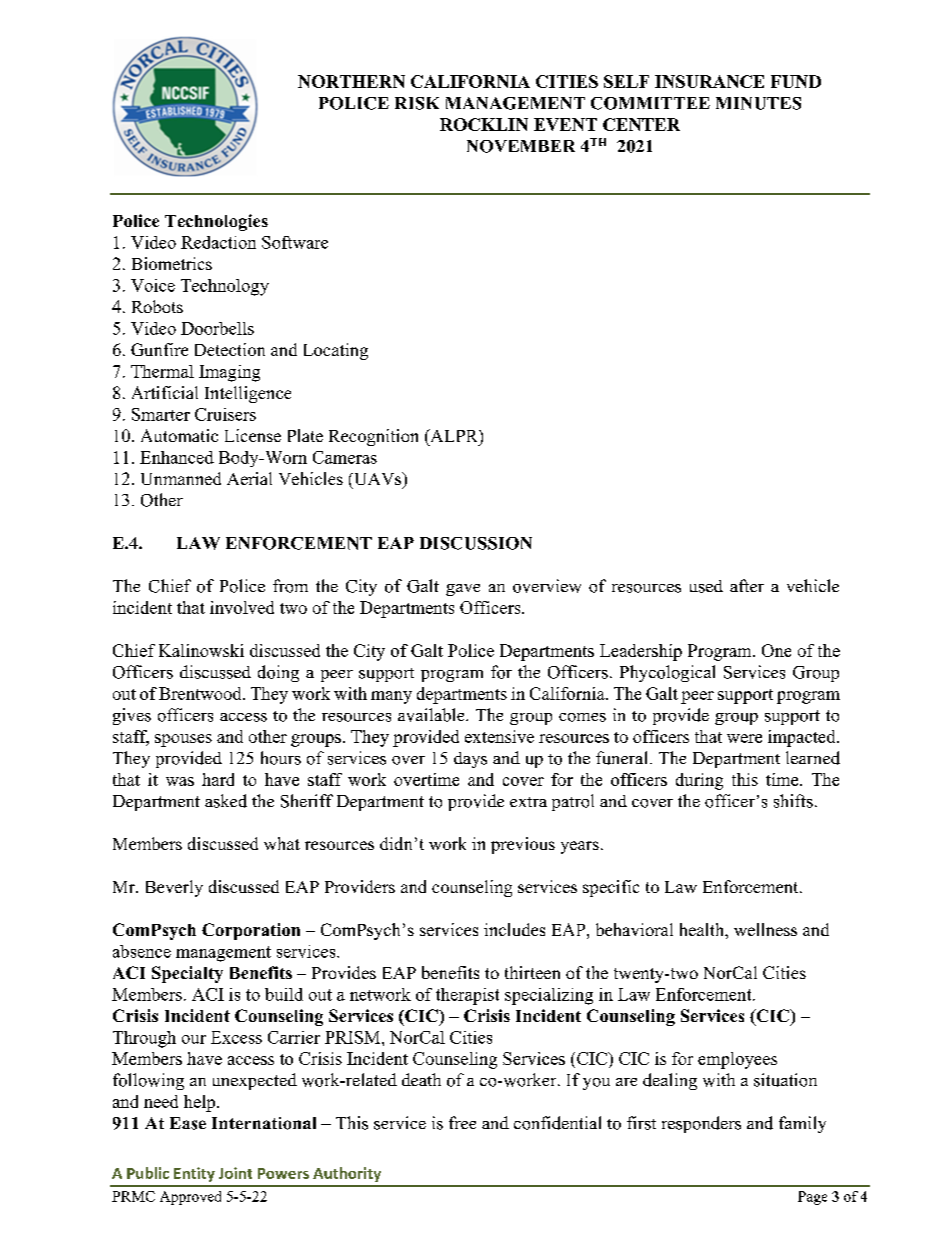  Describe the element at coordinates (216, 222) in the screenshot. I see `Technologies` at that location.
